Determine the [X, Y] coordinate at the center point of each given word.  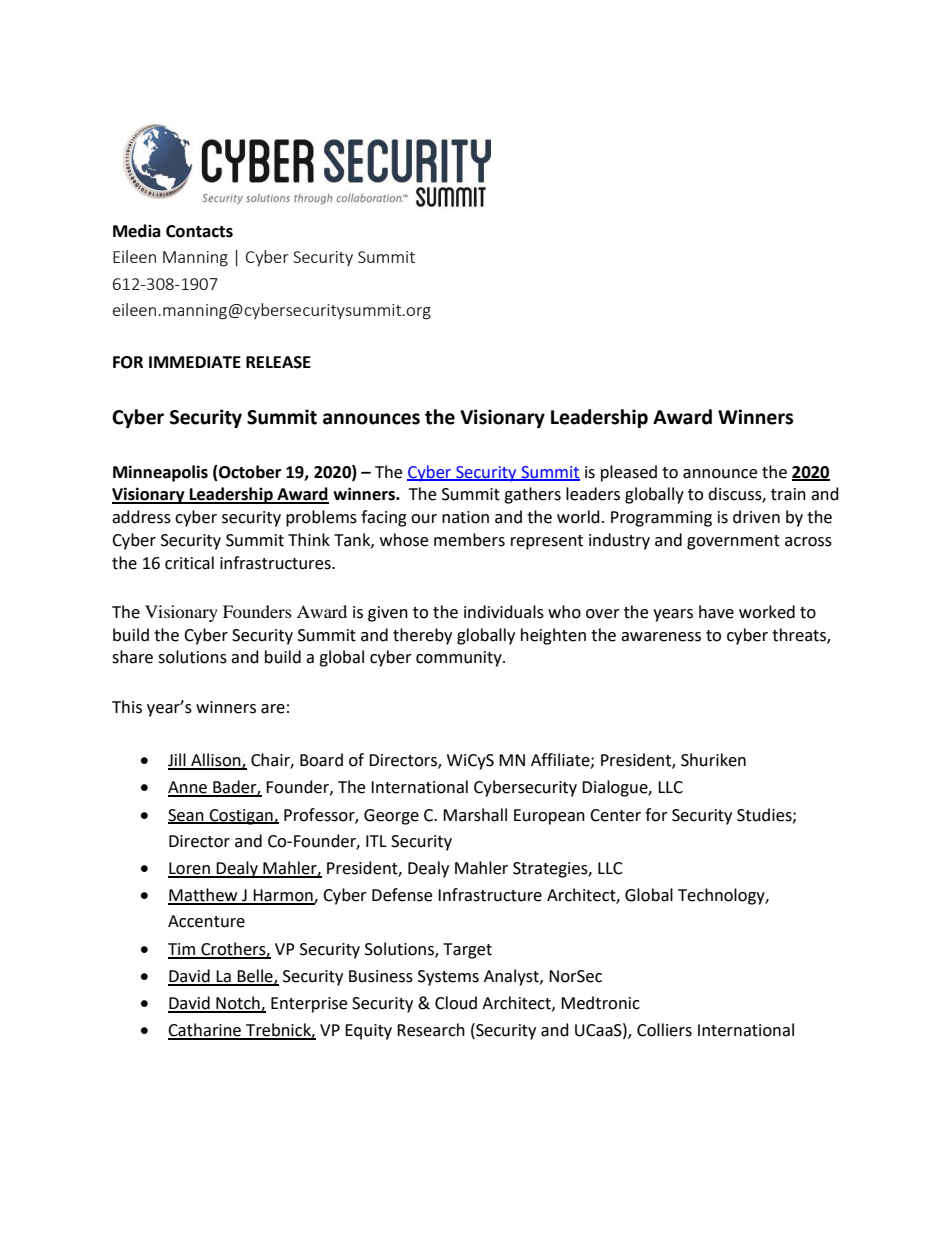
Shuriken [713, 760]
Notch [238, 1004]
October [249, 472]
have [716, 612]
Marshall [475, 815]
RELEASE [278, 362]
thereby [422, 636]
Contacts [199, 231]
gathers [532, 495]
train [788, 494]
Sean [187, 816]
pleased [629, 473]
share [132, 657]
